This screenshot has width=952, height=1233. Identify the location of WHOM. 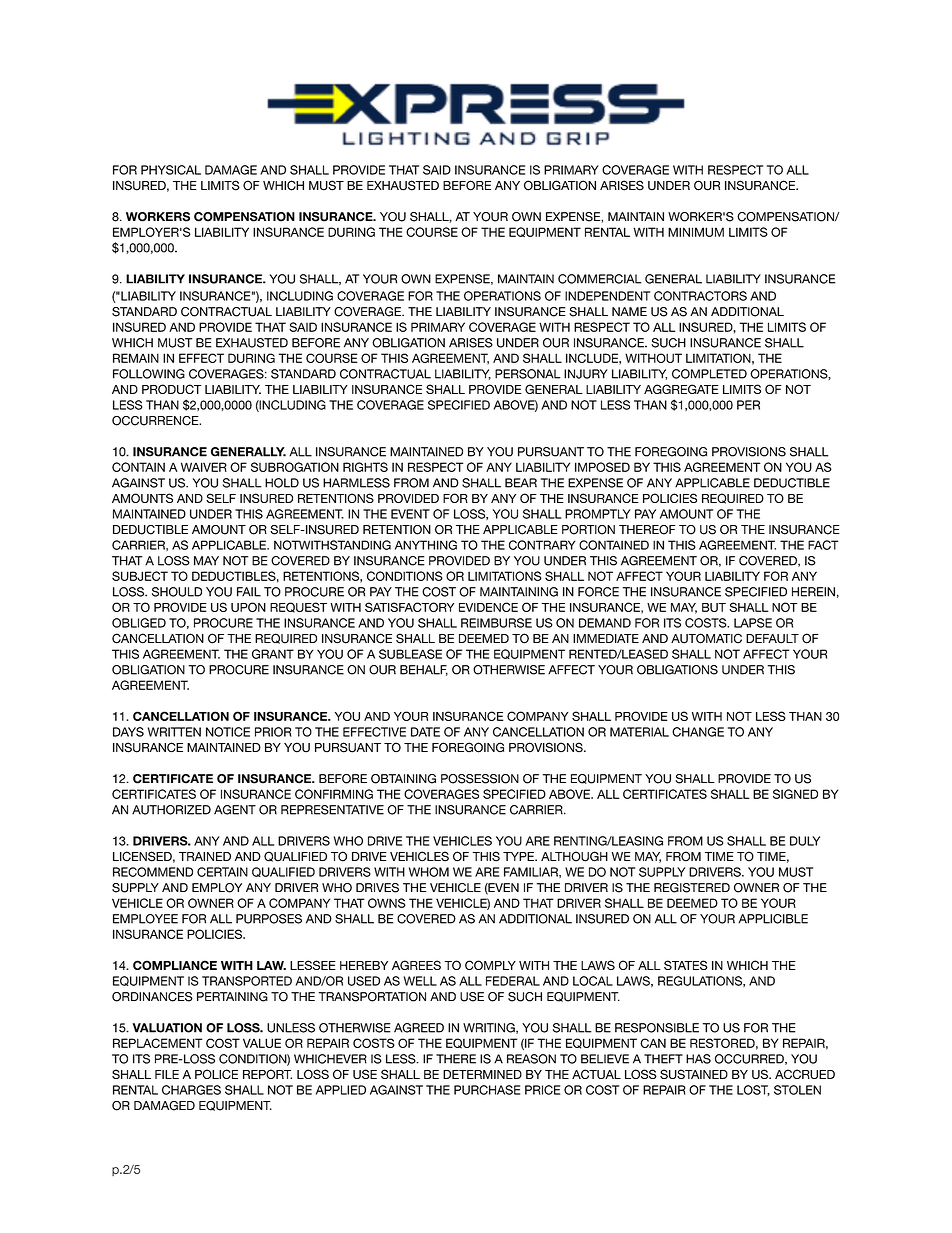
(429, 872).
